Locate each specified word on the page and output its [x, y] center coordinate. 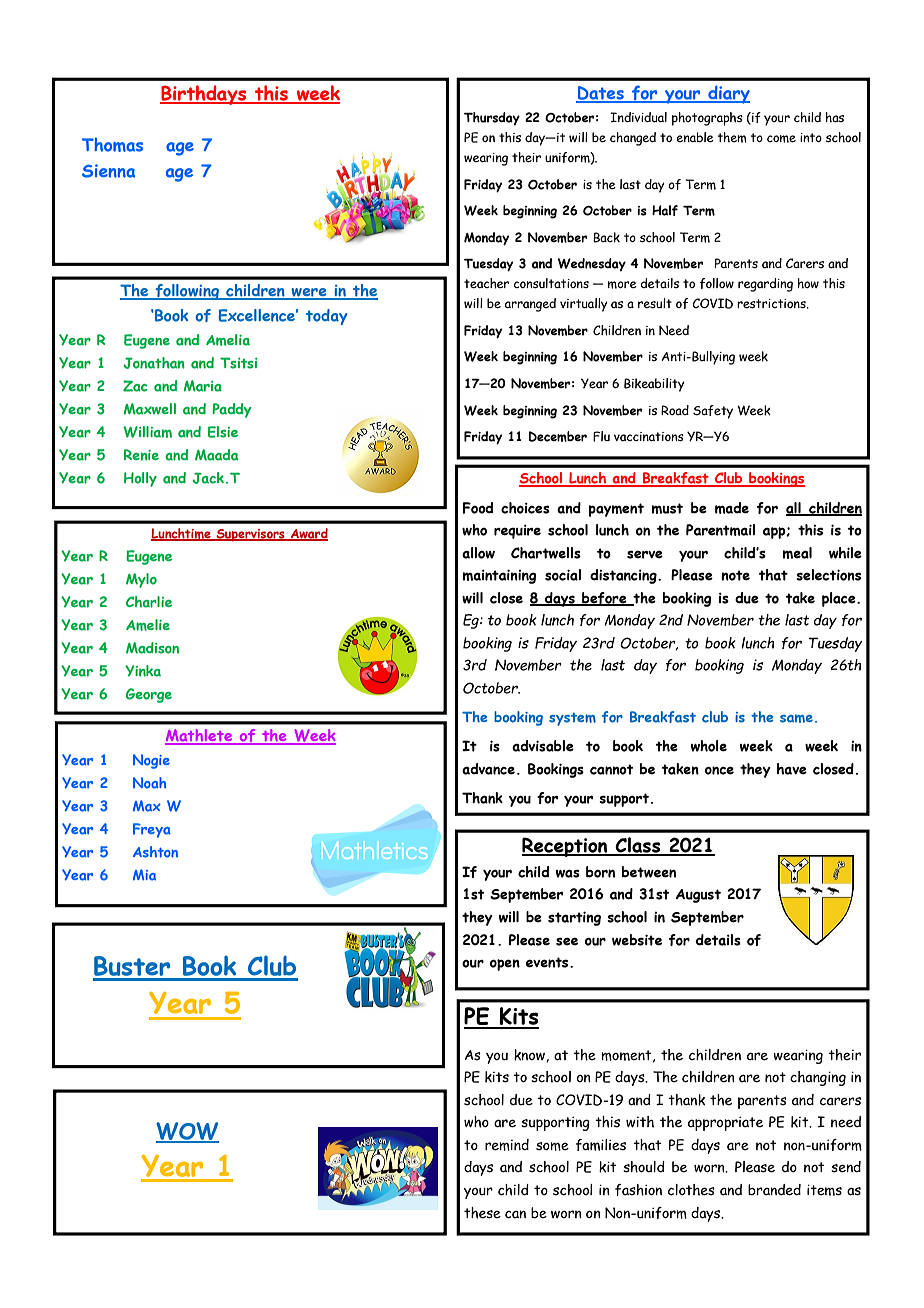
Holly [140, 479]
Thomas [112, 145]
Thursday [492, 118]
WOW [187, 1132]
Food [478, 508]
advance [488, 769]
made [732, 508]
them [732, 137]
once [719, 770]
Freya [152, 830]
